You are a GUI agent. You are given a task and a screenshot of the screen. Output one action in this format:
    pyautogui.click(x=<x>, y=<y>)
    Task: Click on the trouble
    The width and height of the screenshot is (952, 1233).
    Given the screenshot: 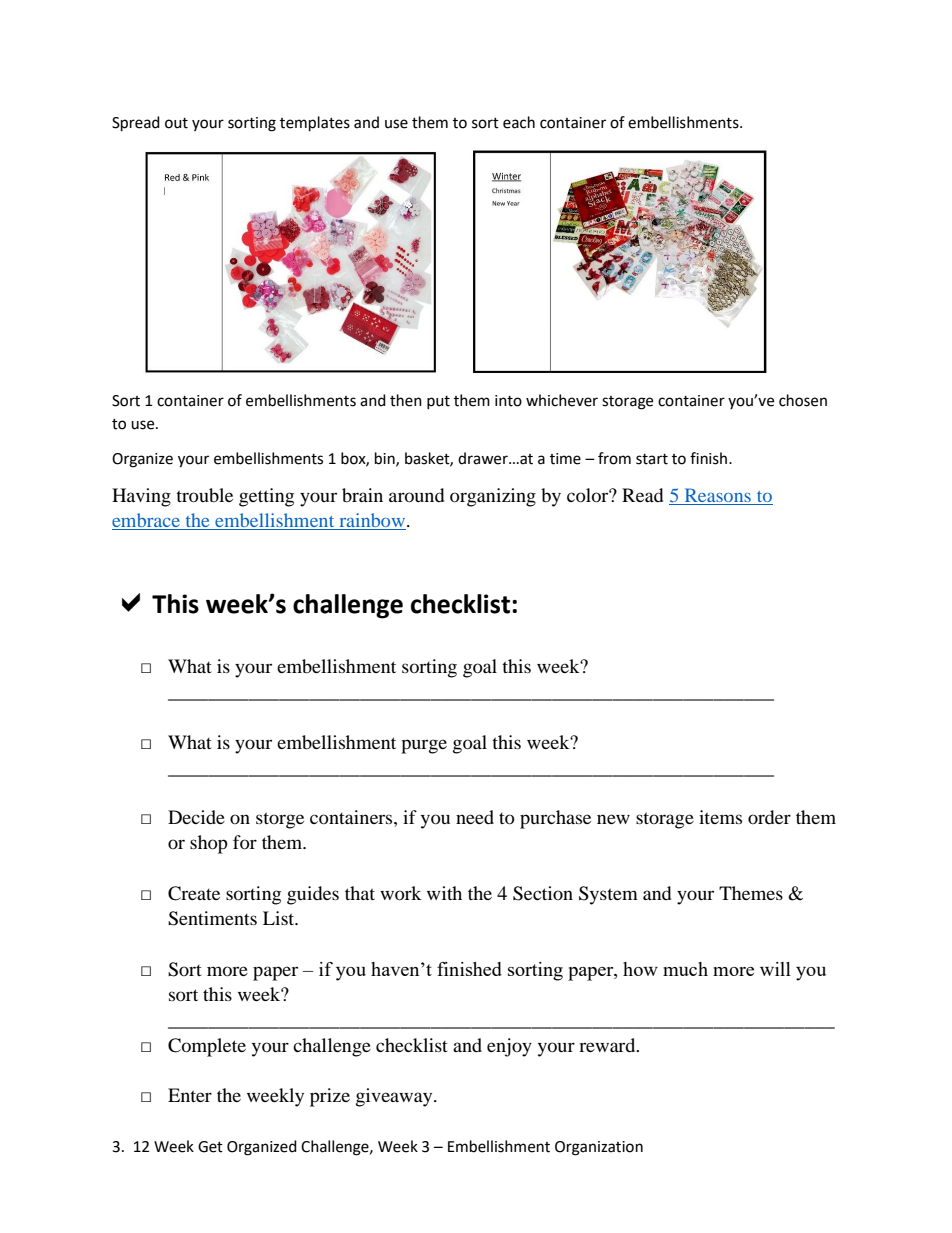 What is the action you would take?
    pyautogui.click(x=204, y=495)
